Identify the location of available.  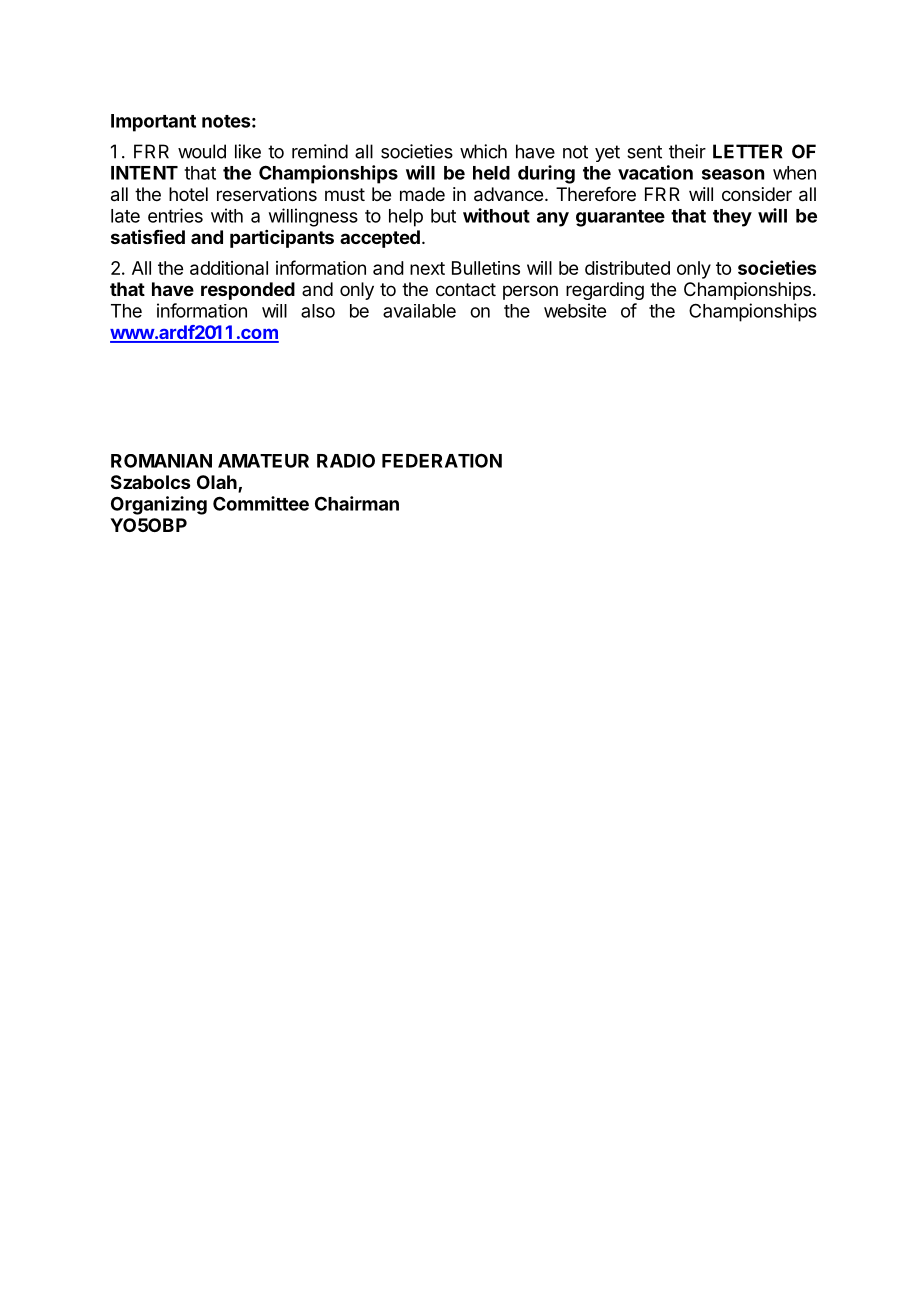
(419, 311).
